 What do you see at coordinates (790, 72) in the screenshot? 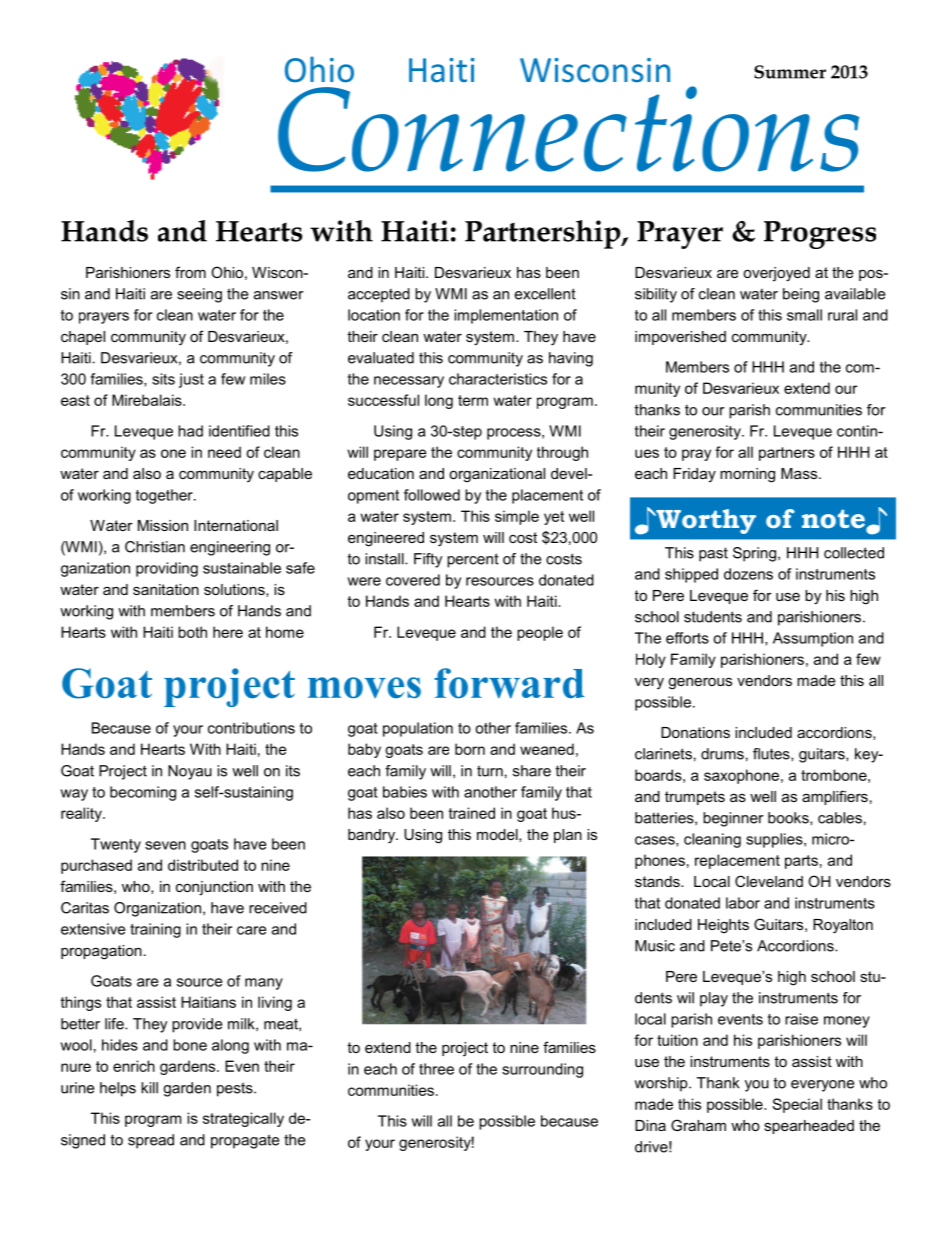
I see `Summer` at bounding box center [790, 72].
